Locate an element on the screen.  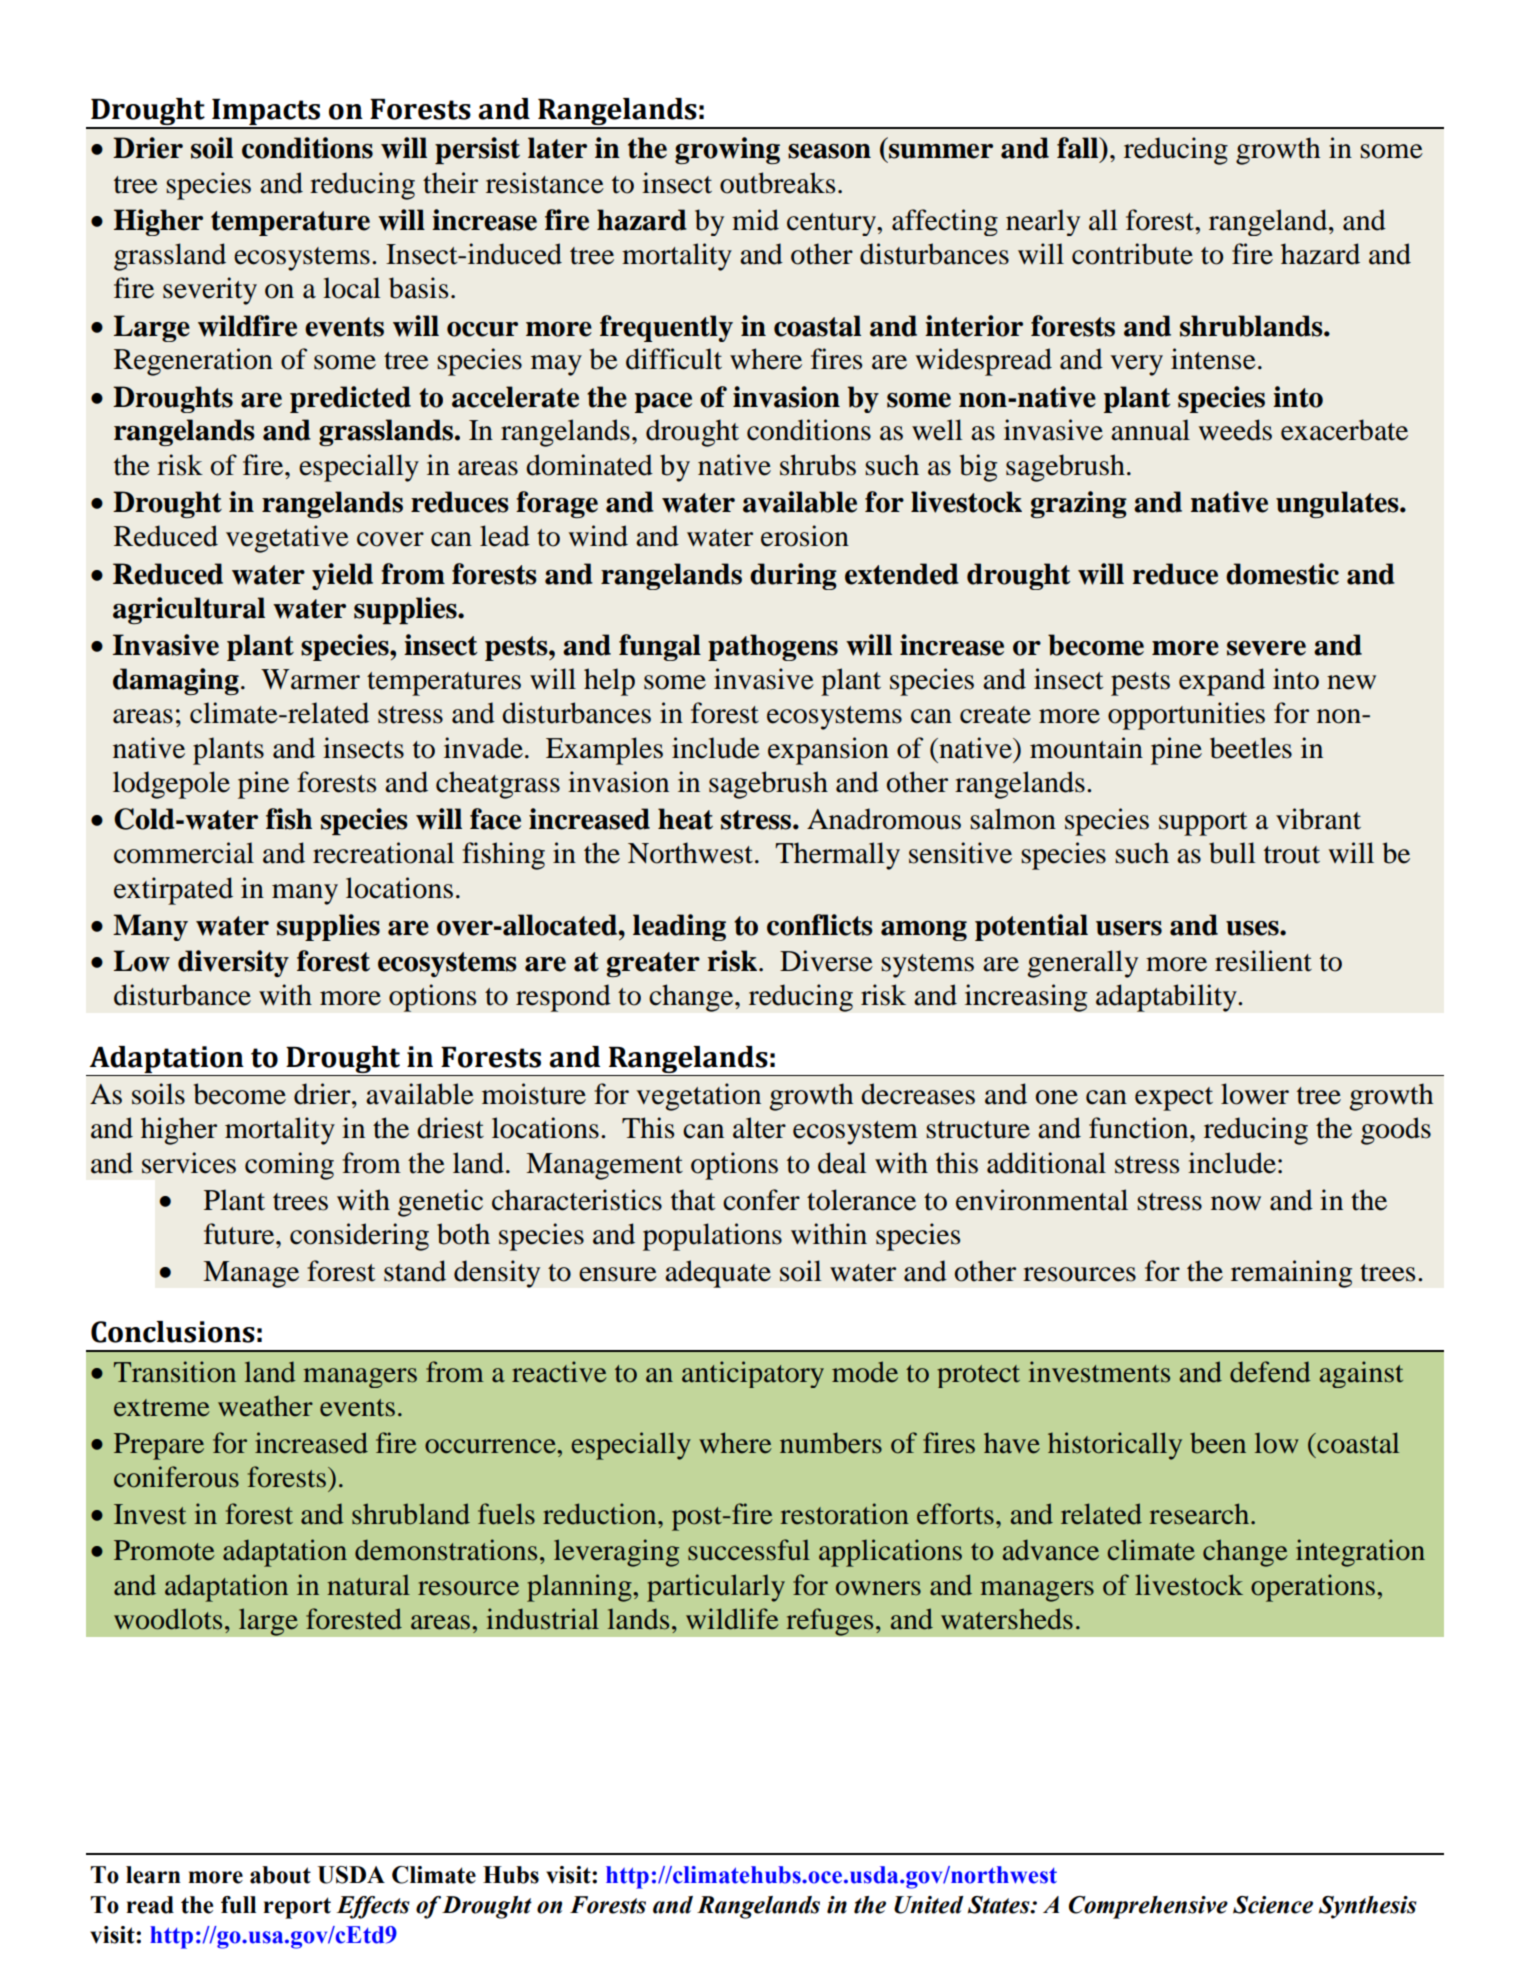
contribute is located at coordinates (1132, 254).
